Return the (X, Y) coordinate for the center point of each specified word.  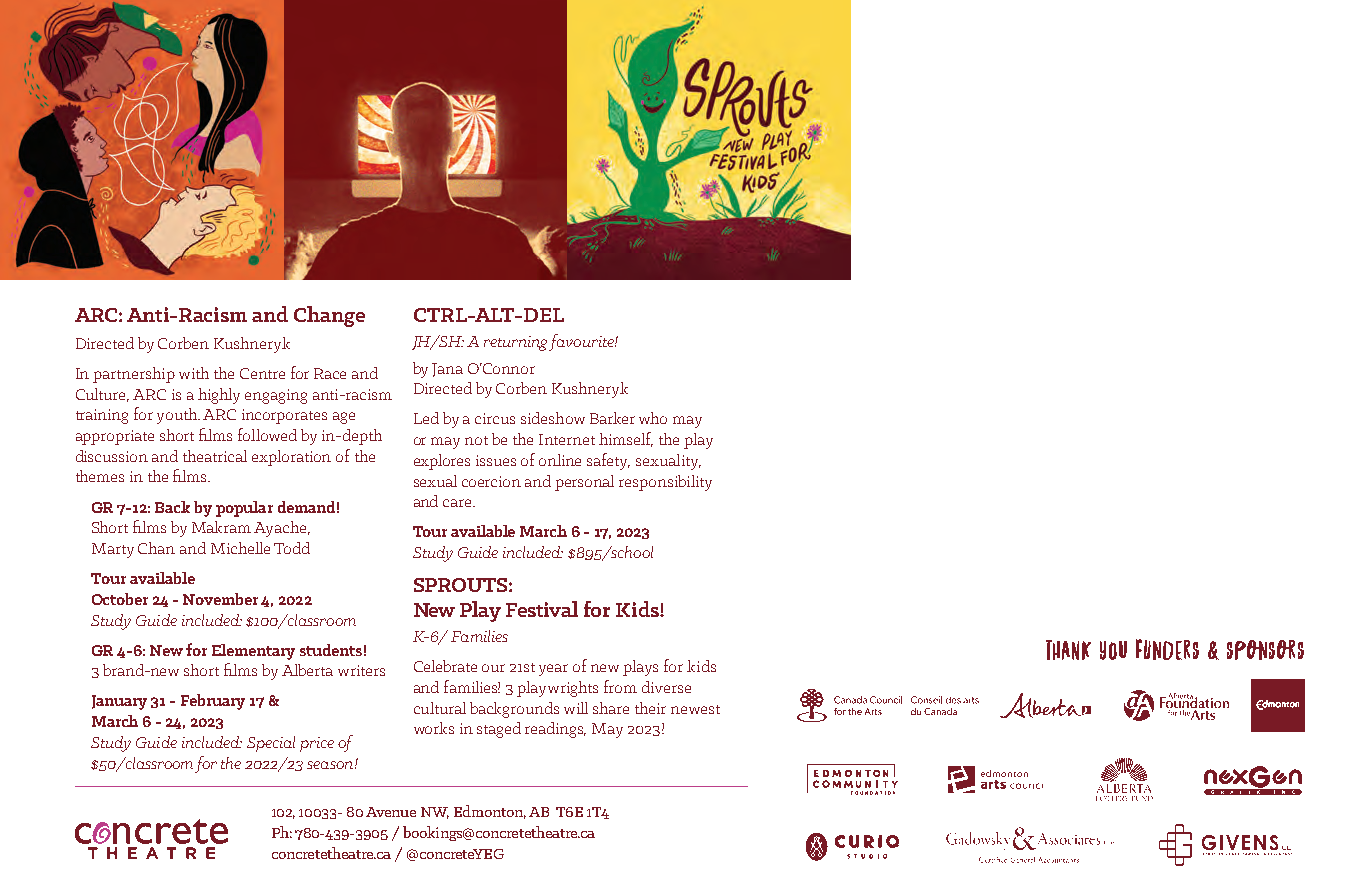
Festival (542, 609)
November (220, 599)
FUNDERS (1167, 649)
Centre (262, 373)
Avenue (391, 812)
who (653, 418)
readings (555, 730)
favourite (582, 342)
